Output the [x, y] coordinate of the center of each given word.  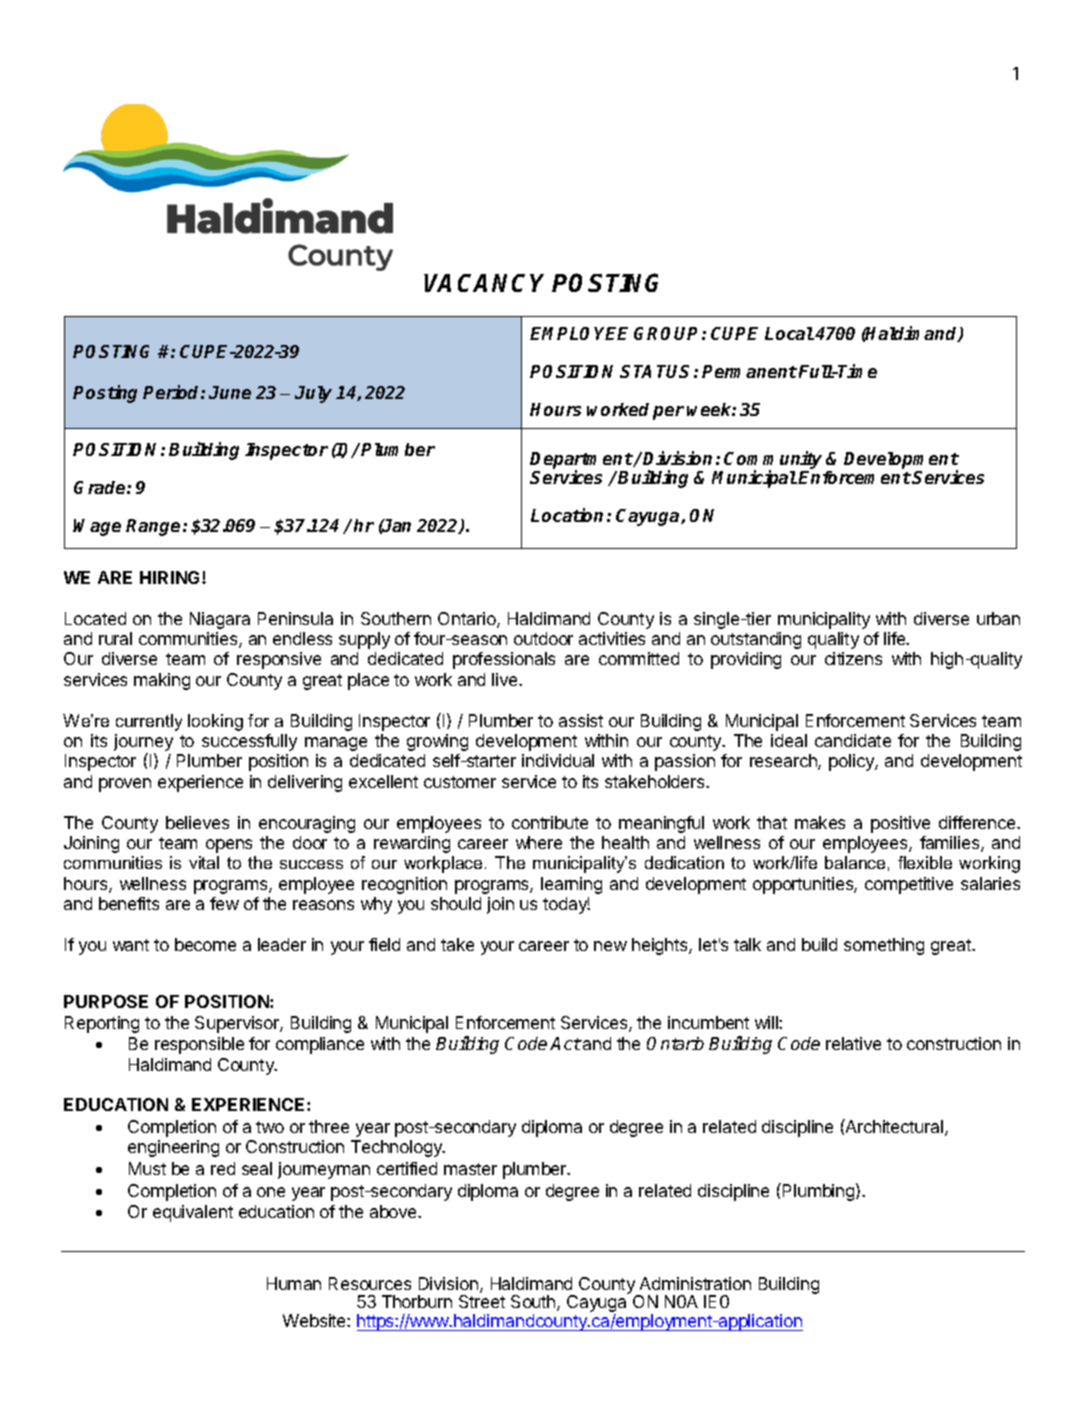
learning [571, 885]
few [224, 903]
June [230, 392]
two [270, 1127]
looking [215, 722]
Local [789, 333]
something [884, 946]
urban [998, 618]
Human [294, 1283]
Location [567, 515]
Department [581, 462]
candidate [853, 740]
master [470, 1169]
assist [581, 720]
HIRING [171, 577]
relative [853, 1043]
